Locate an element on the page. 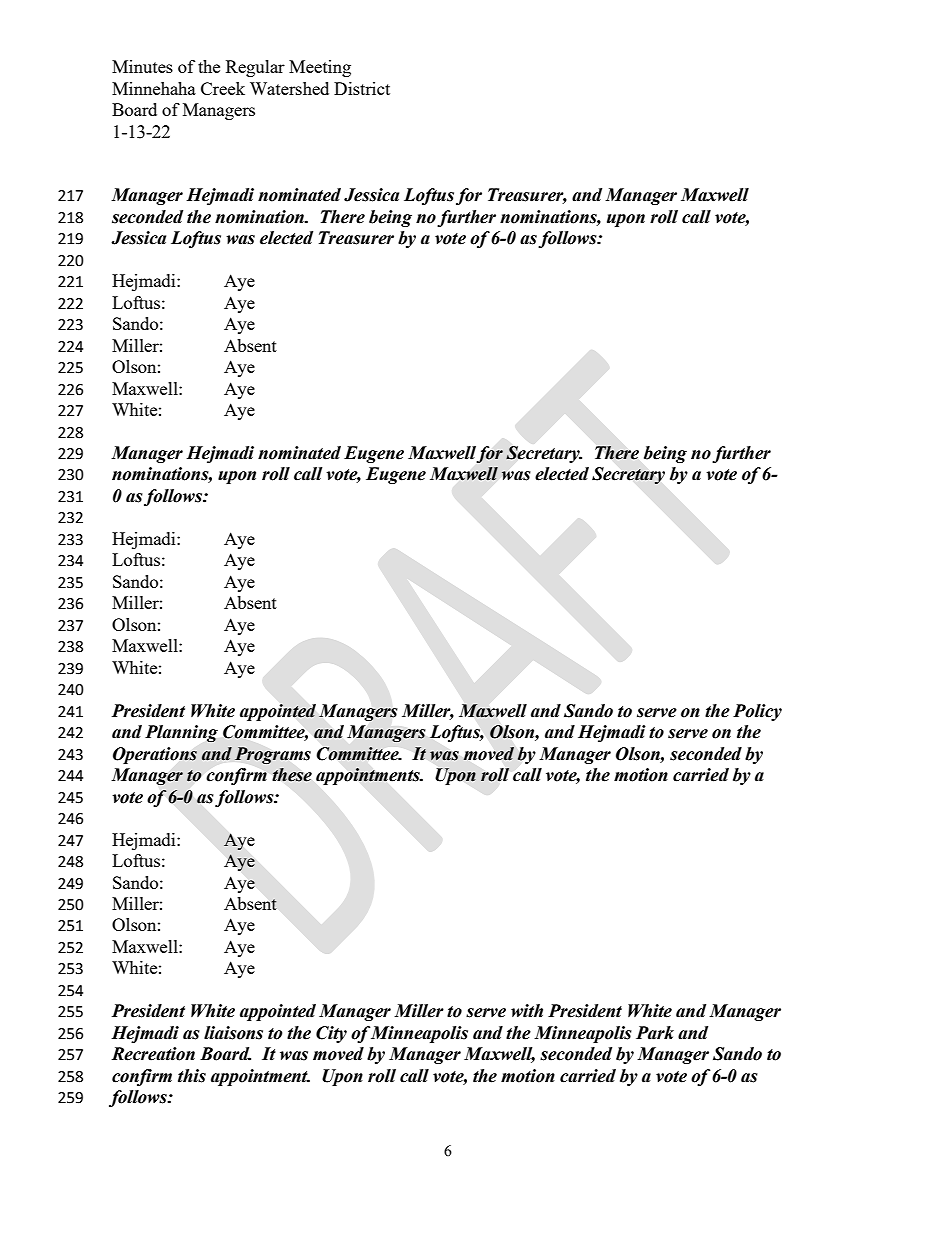  Planning is located at coordinates (181, 734).
